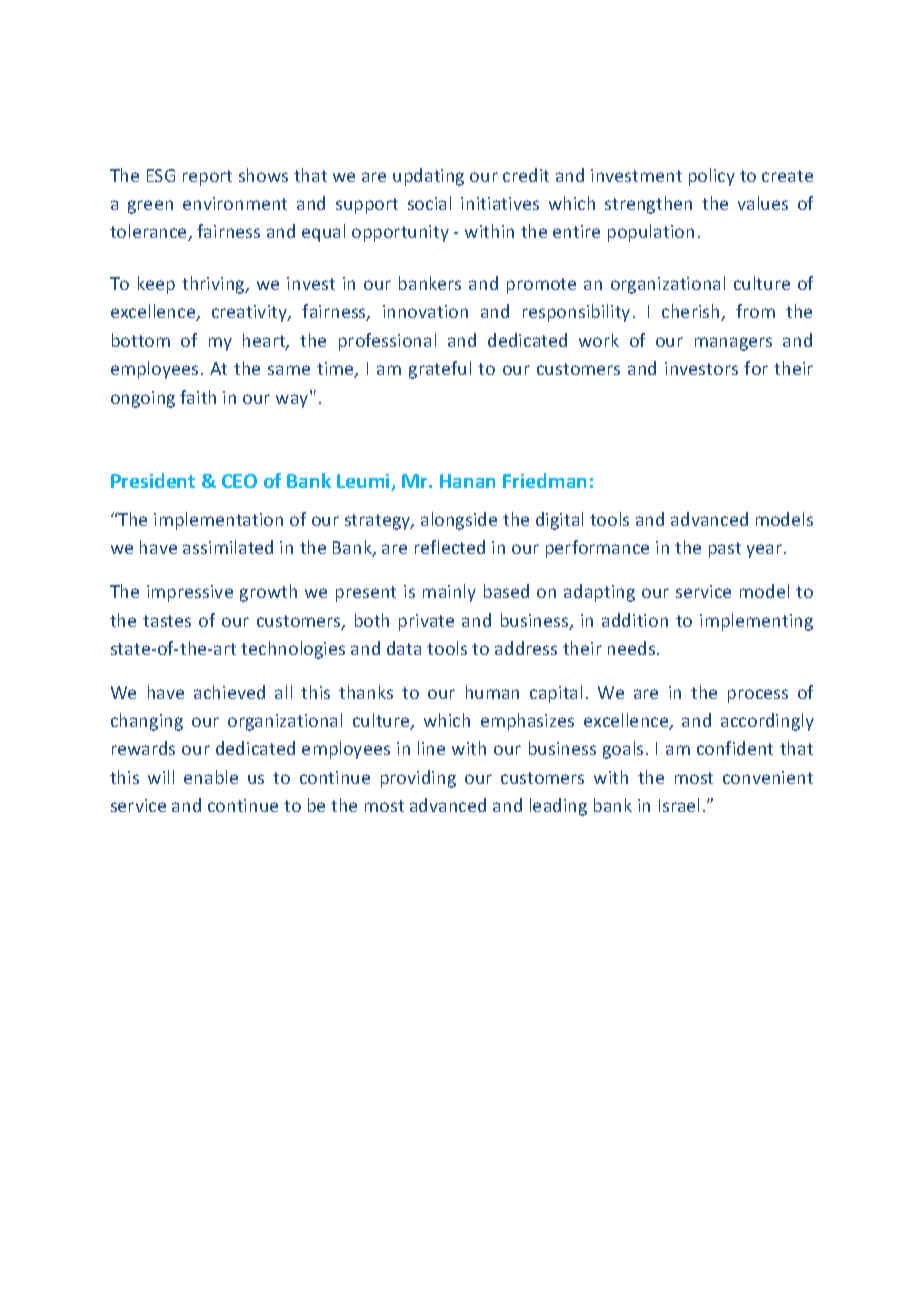 The image size is (924, 1308). What do you see at coordinates (239, 481) in the page?
I see `CEO` at bounding box center [239, 481].
